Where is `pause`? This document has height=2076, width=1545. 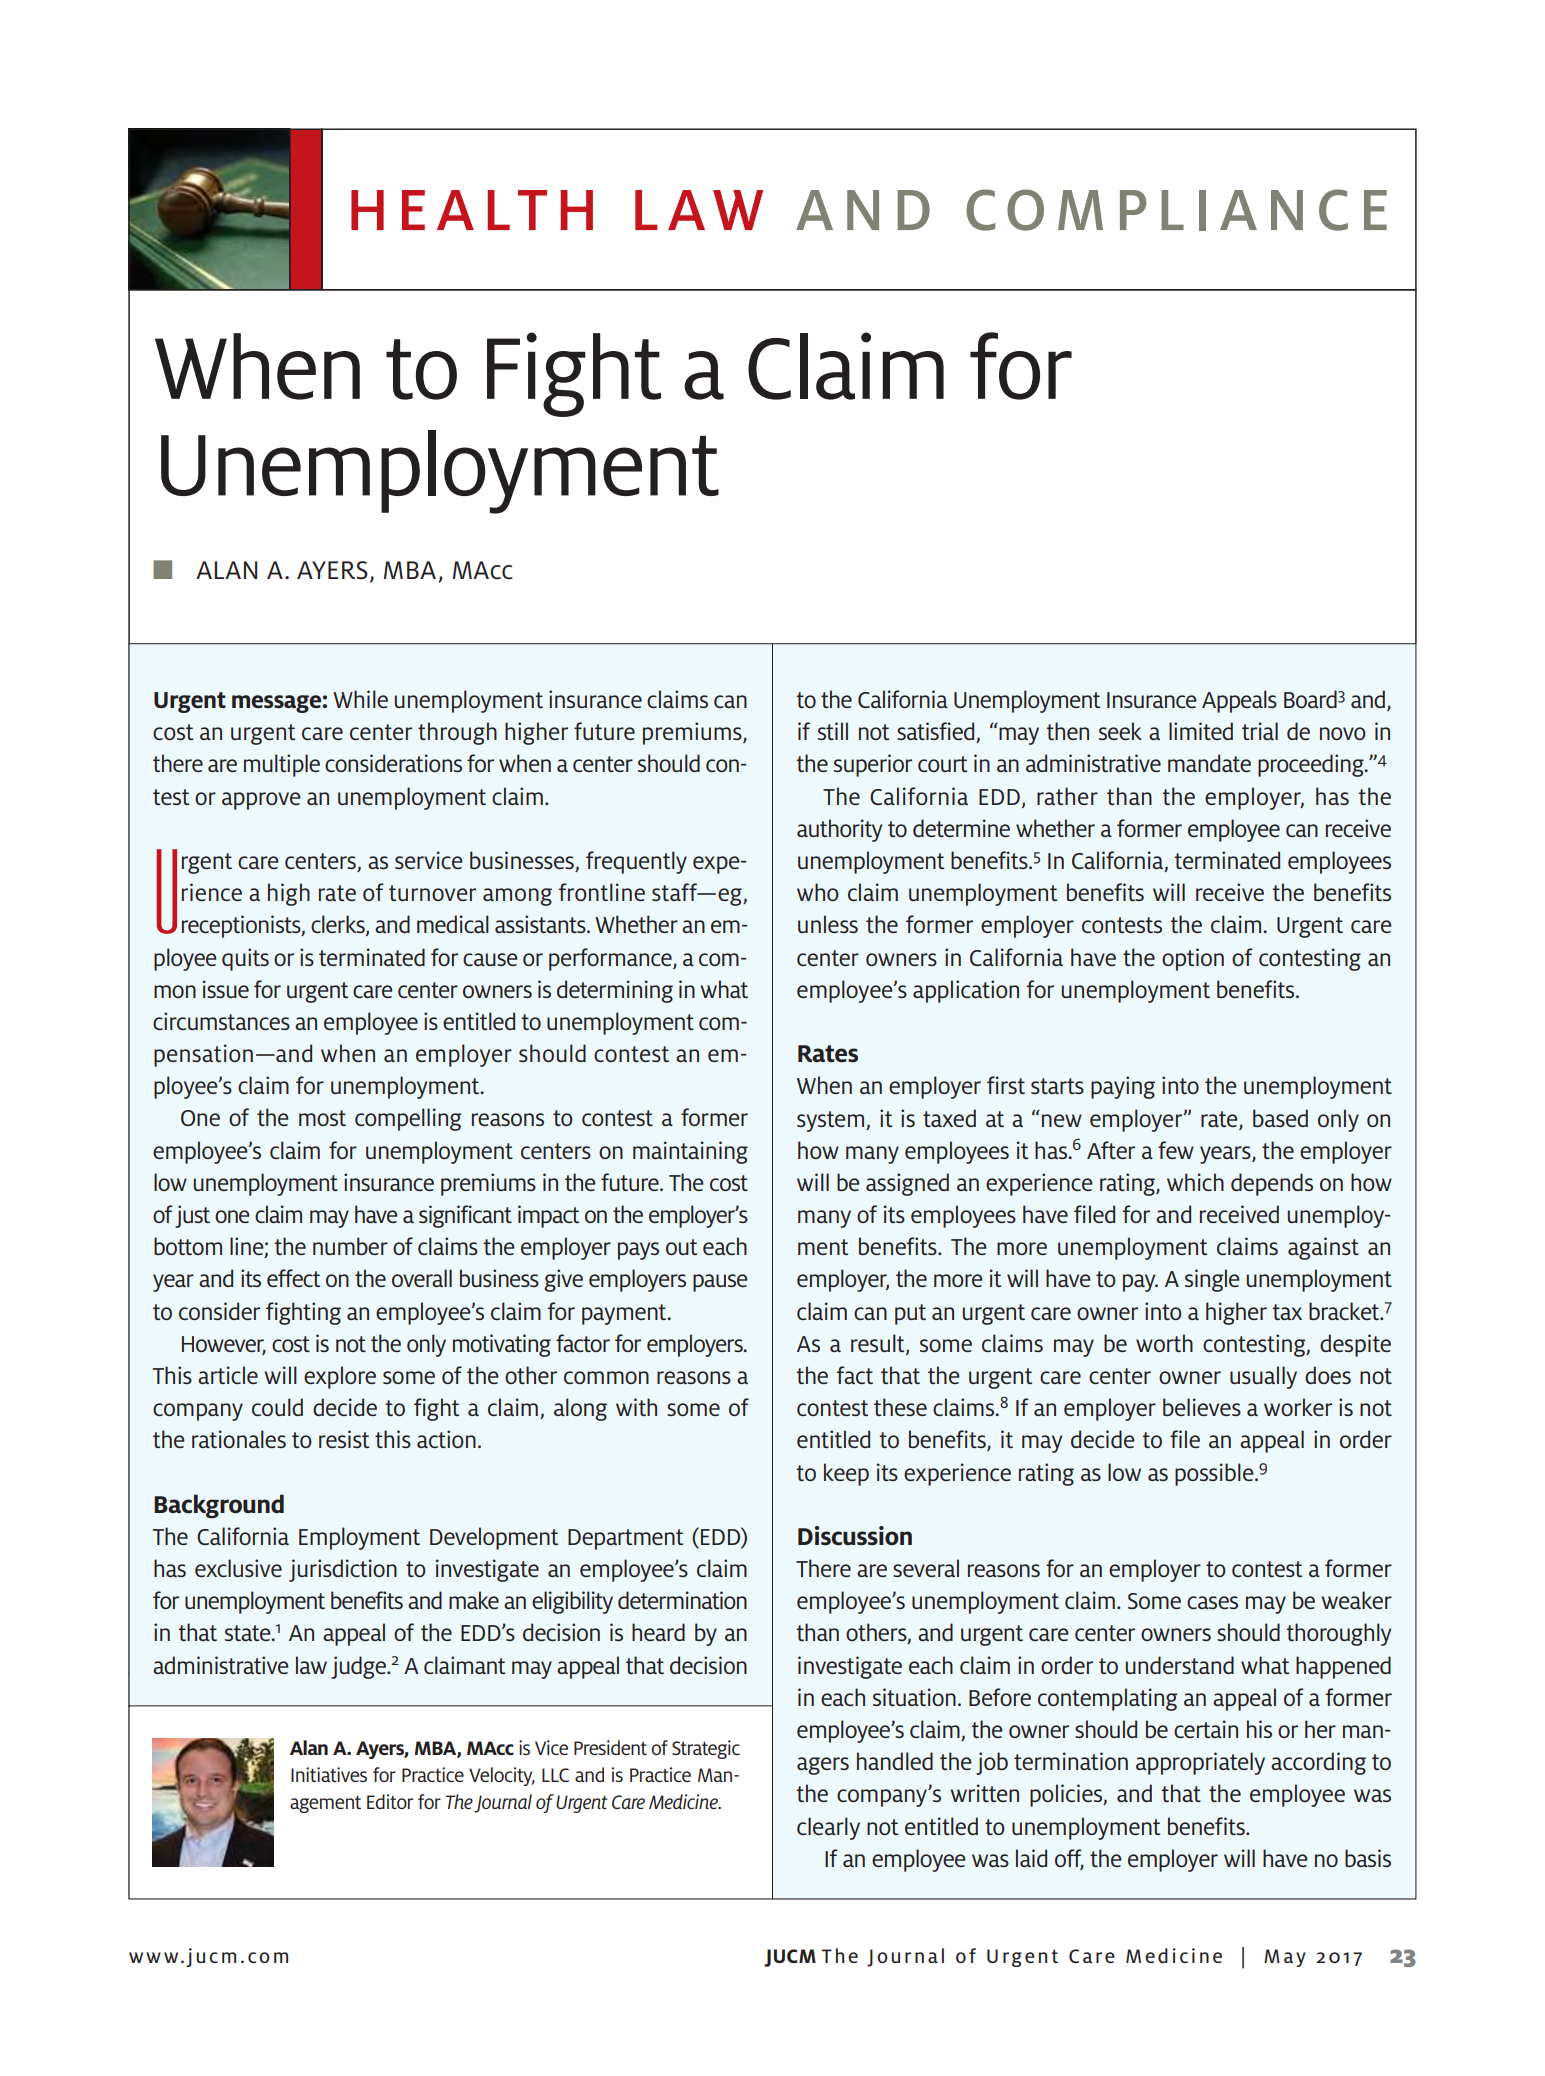 pause is located at coordinates (720, 1283).
